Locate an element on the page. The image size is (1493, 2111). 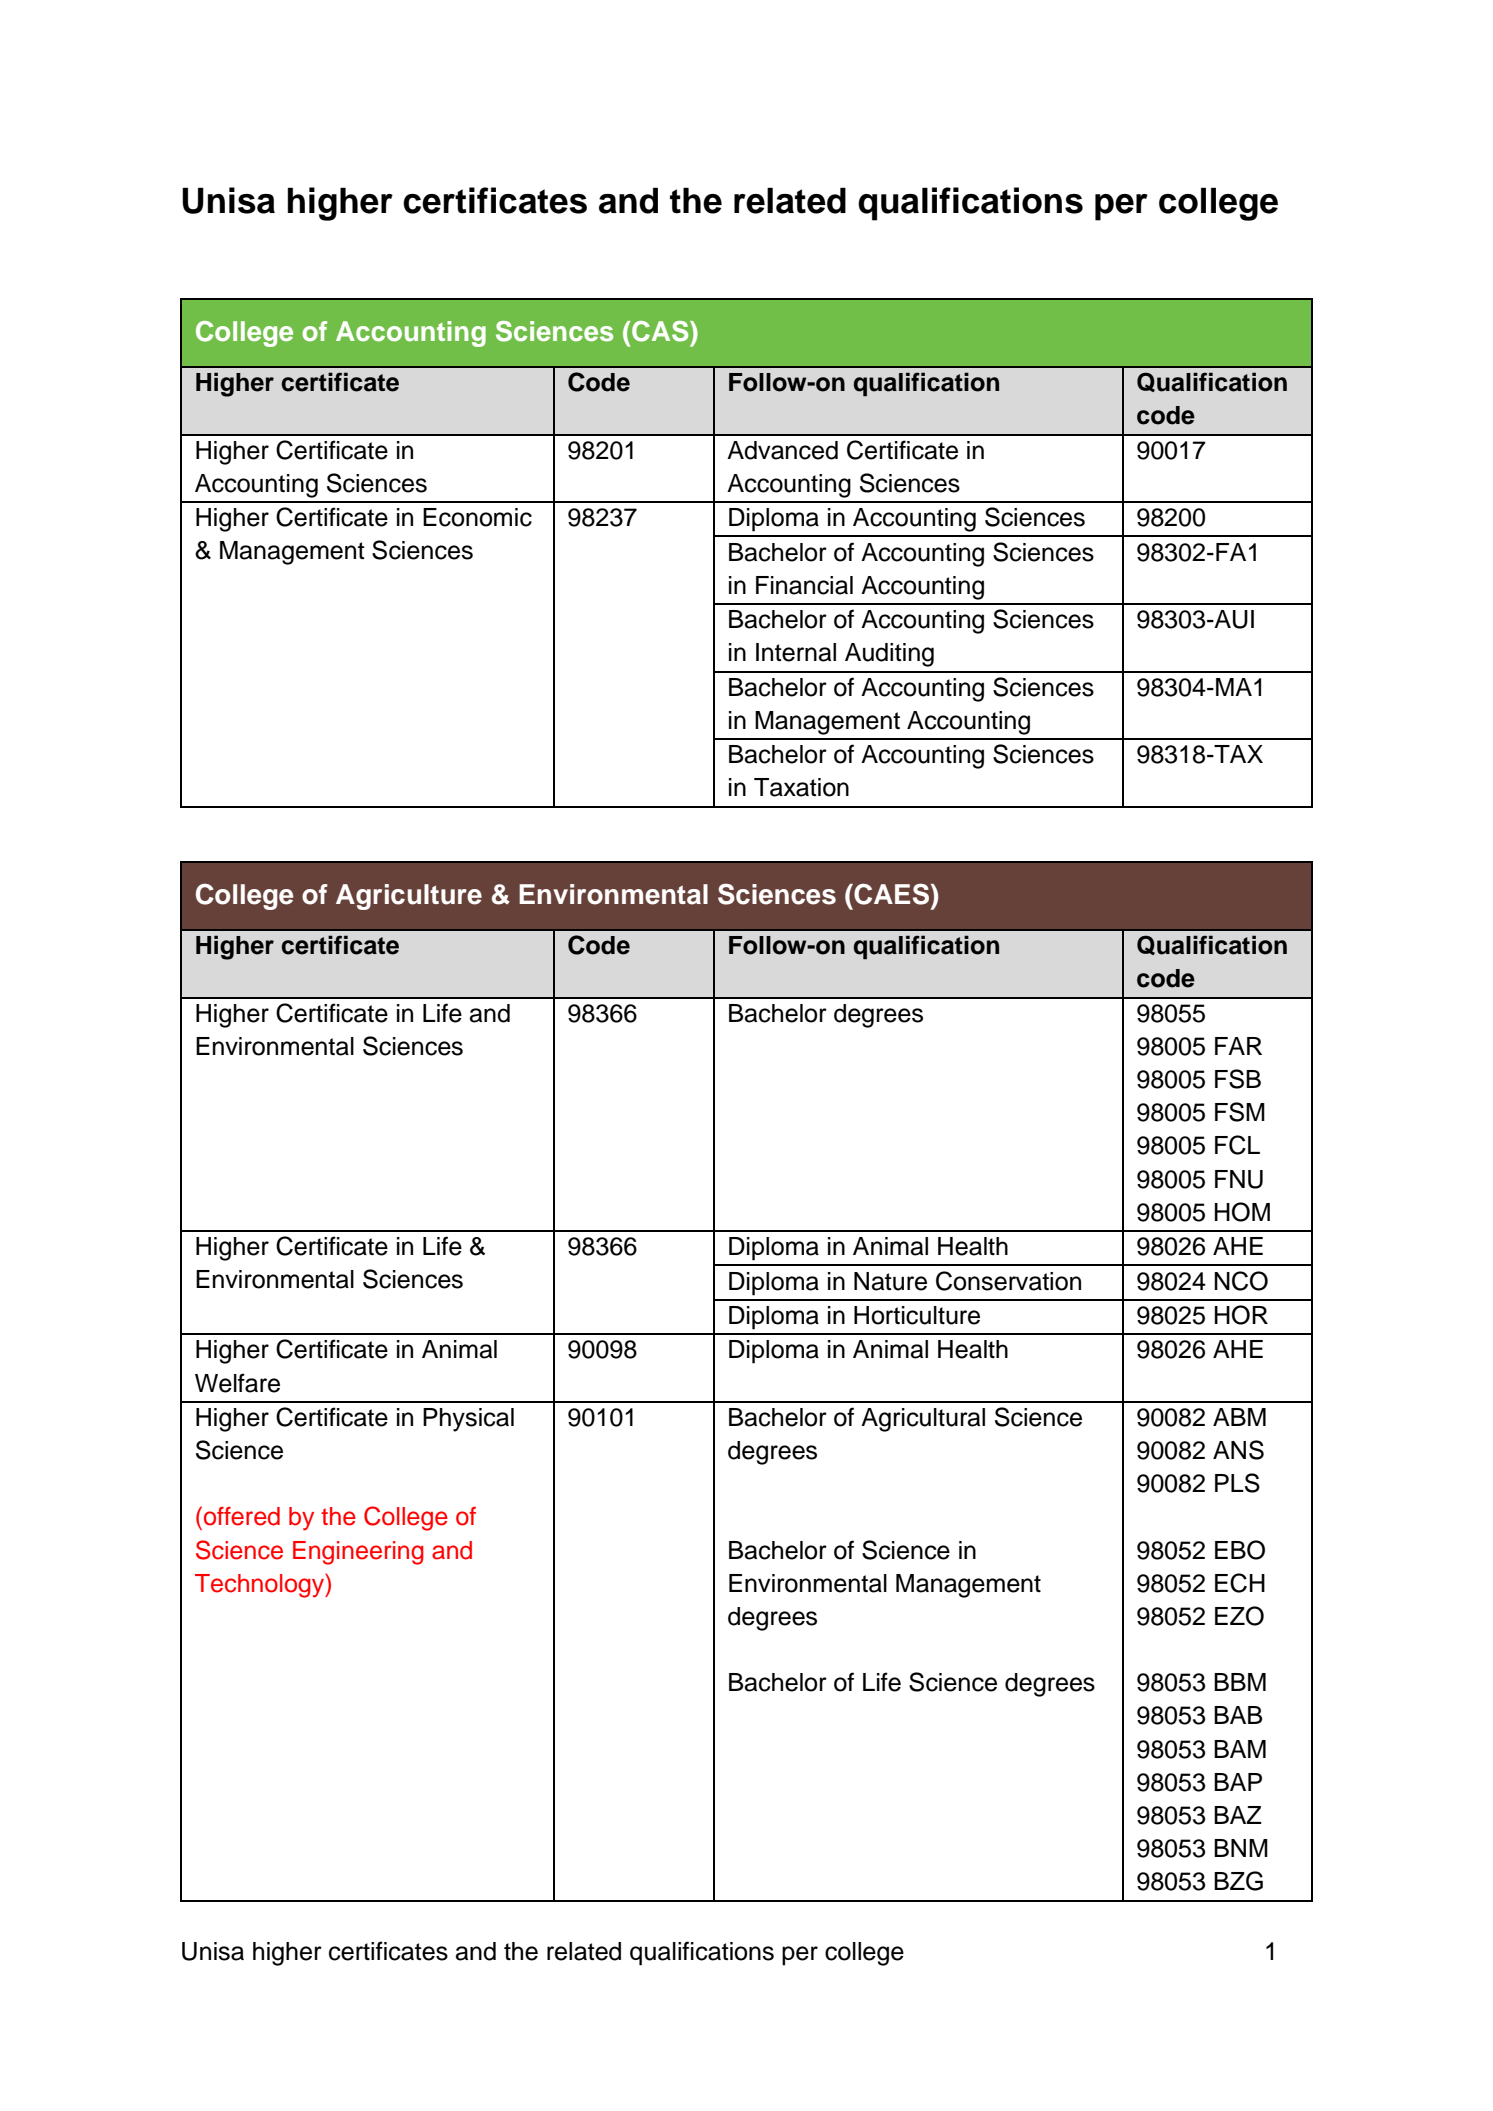
Auditing is located at coordinates (889, 655).
